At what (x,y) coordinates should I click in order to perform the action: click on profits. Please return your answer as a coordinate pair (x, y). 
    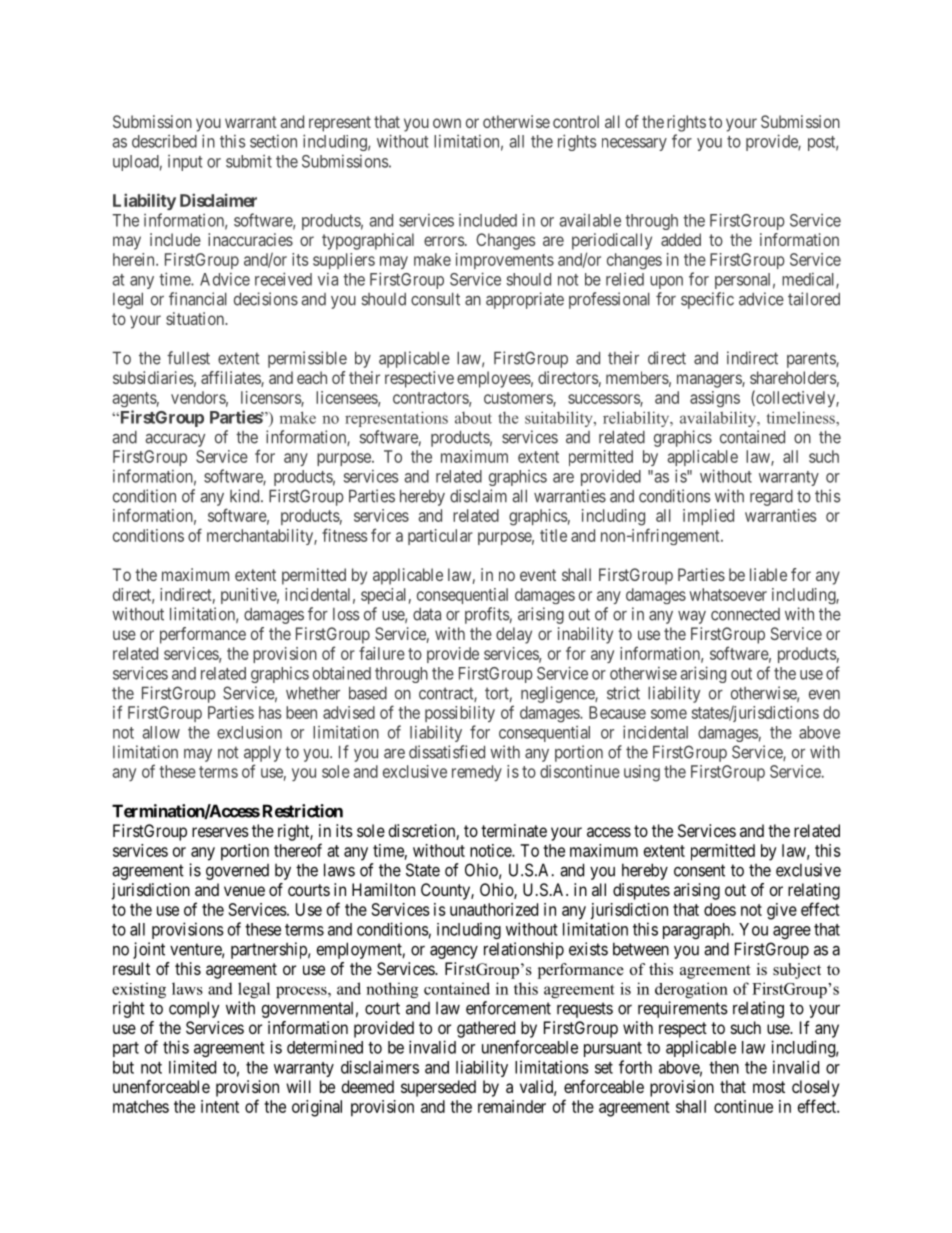
    Looking at the image, I should click on (487, 615).
